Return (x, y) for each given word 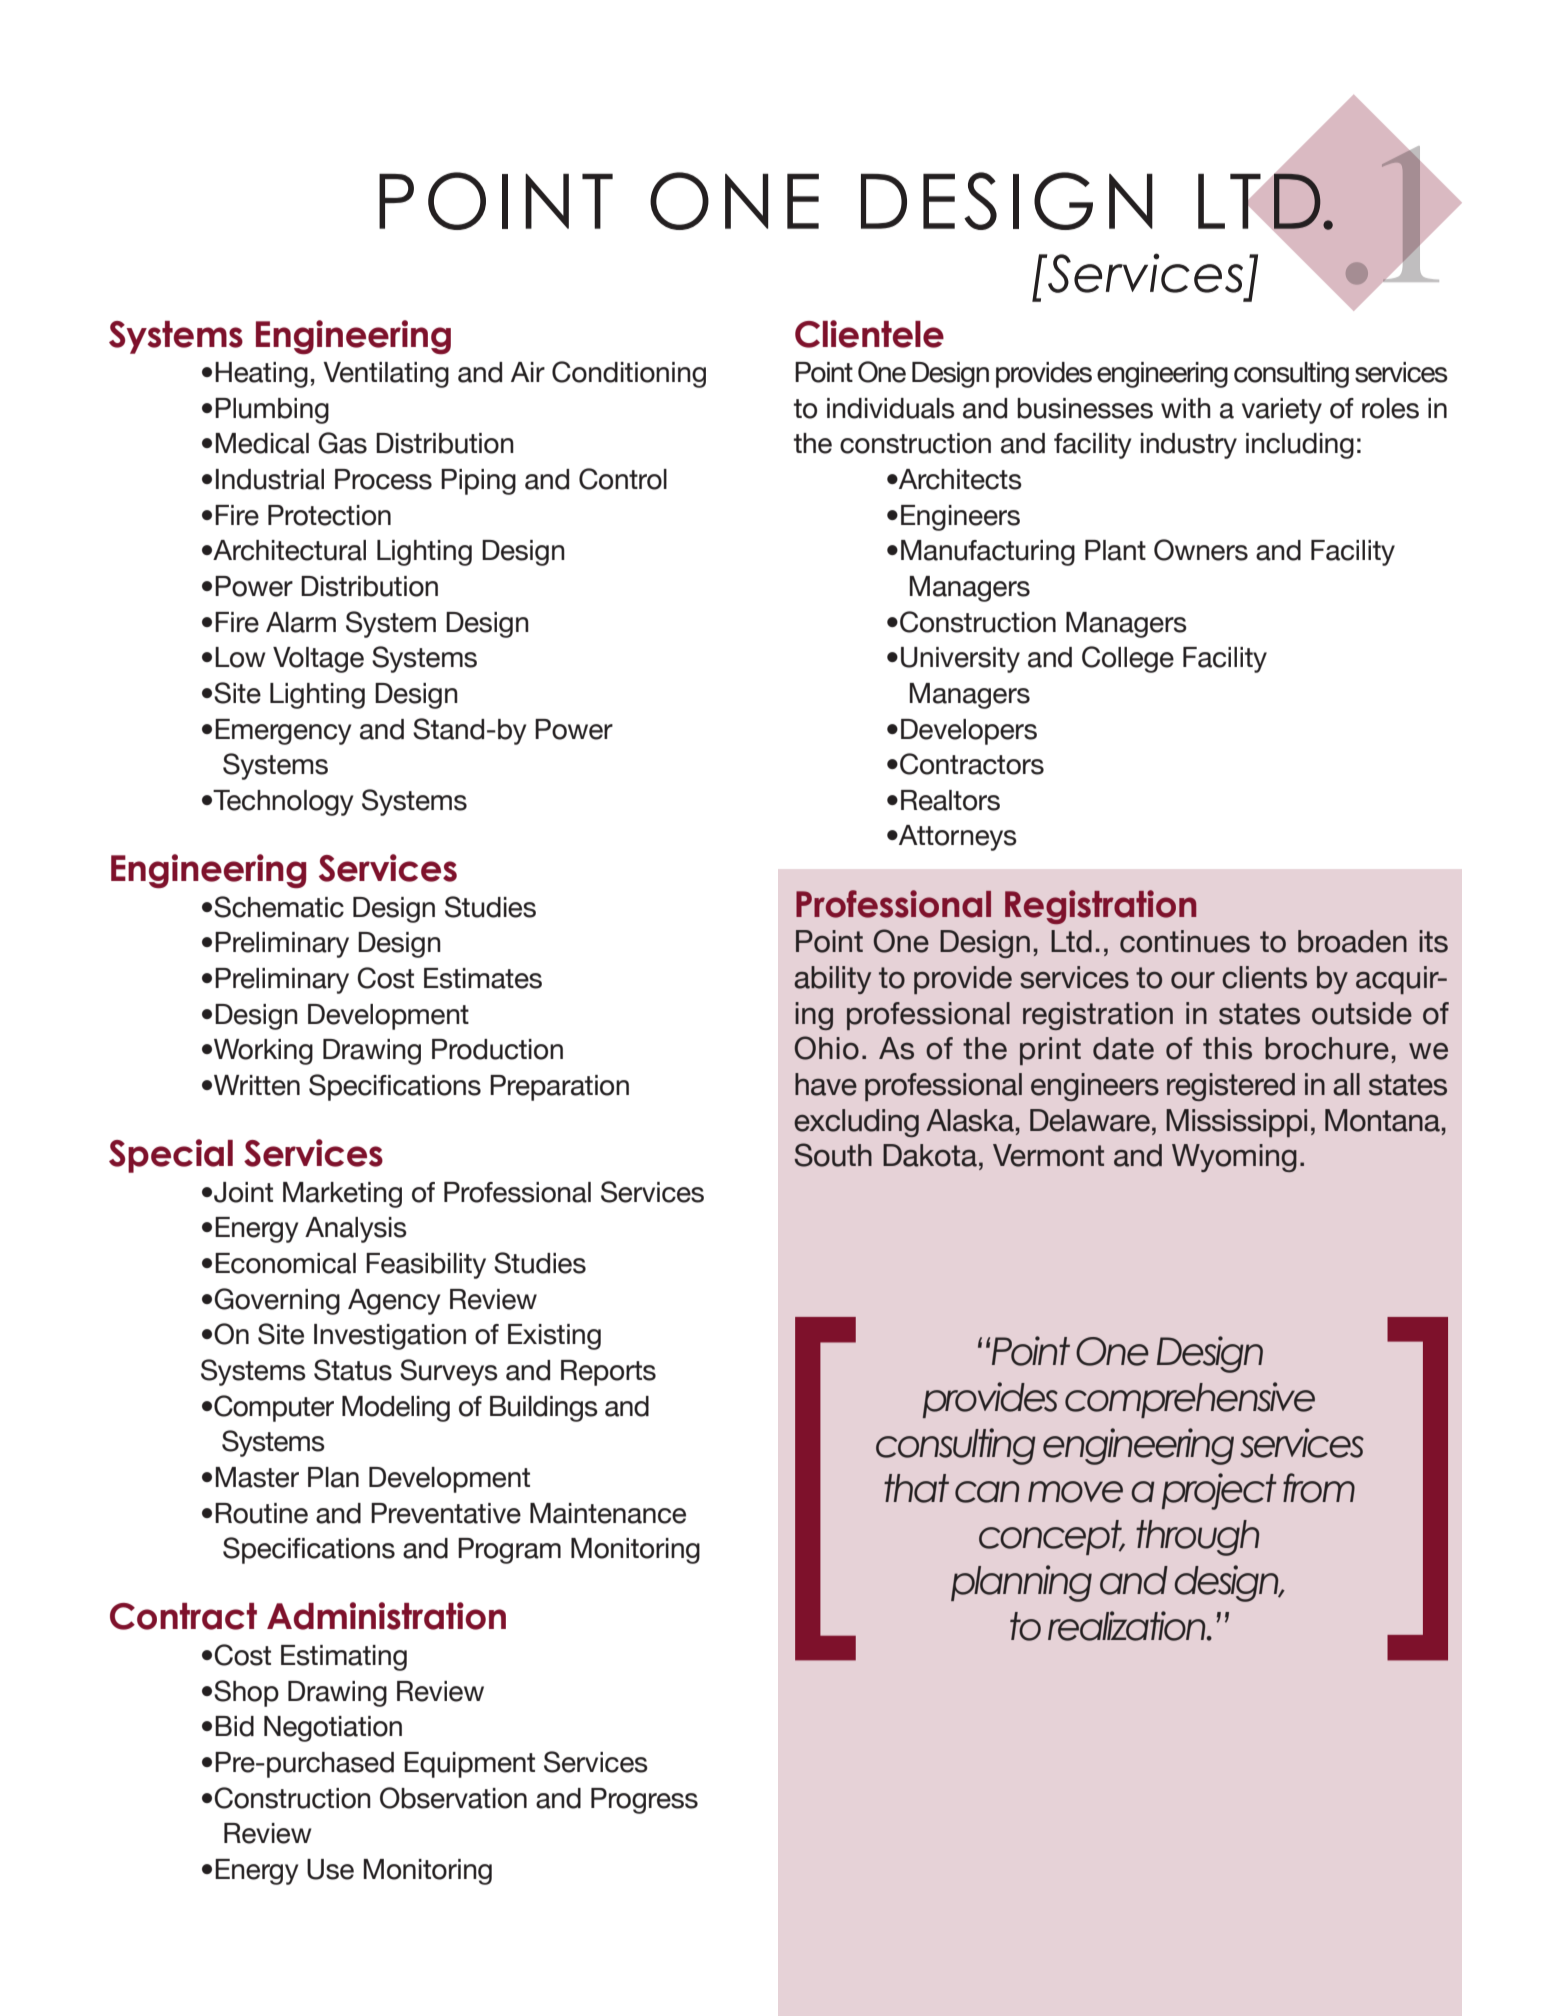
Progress (644, 1801)
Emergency (283, 732)
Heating (261, 375)
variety (1282, 411)
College (1128, 659)
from (1319, 1488)
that (916, 1488)
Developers (969, 732)
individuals (891, 408)
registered (1231, 1087)
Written (257, 1085)
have (826, 1084)
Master (257, 1477)
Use (330, 1869)
